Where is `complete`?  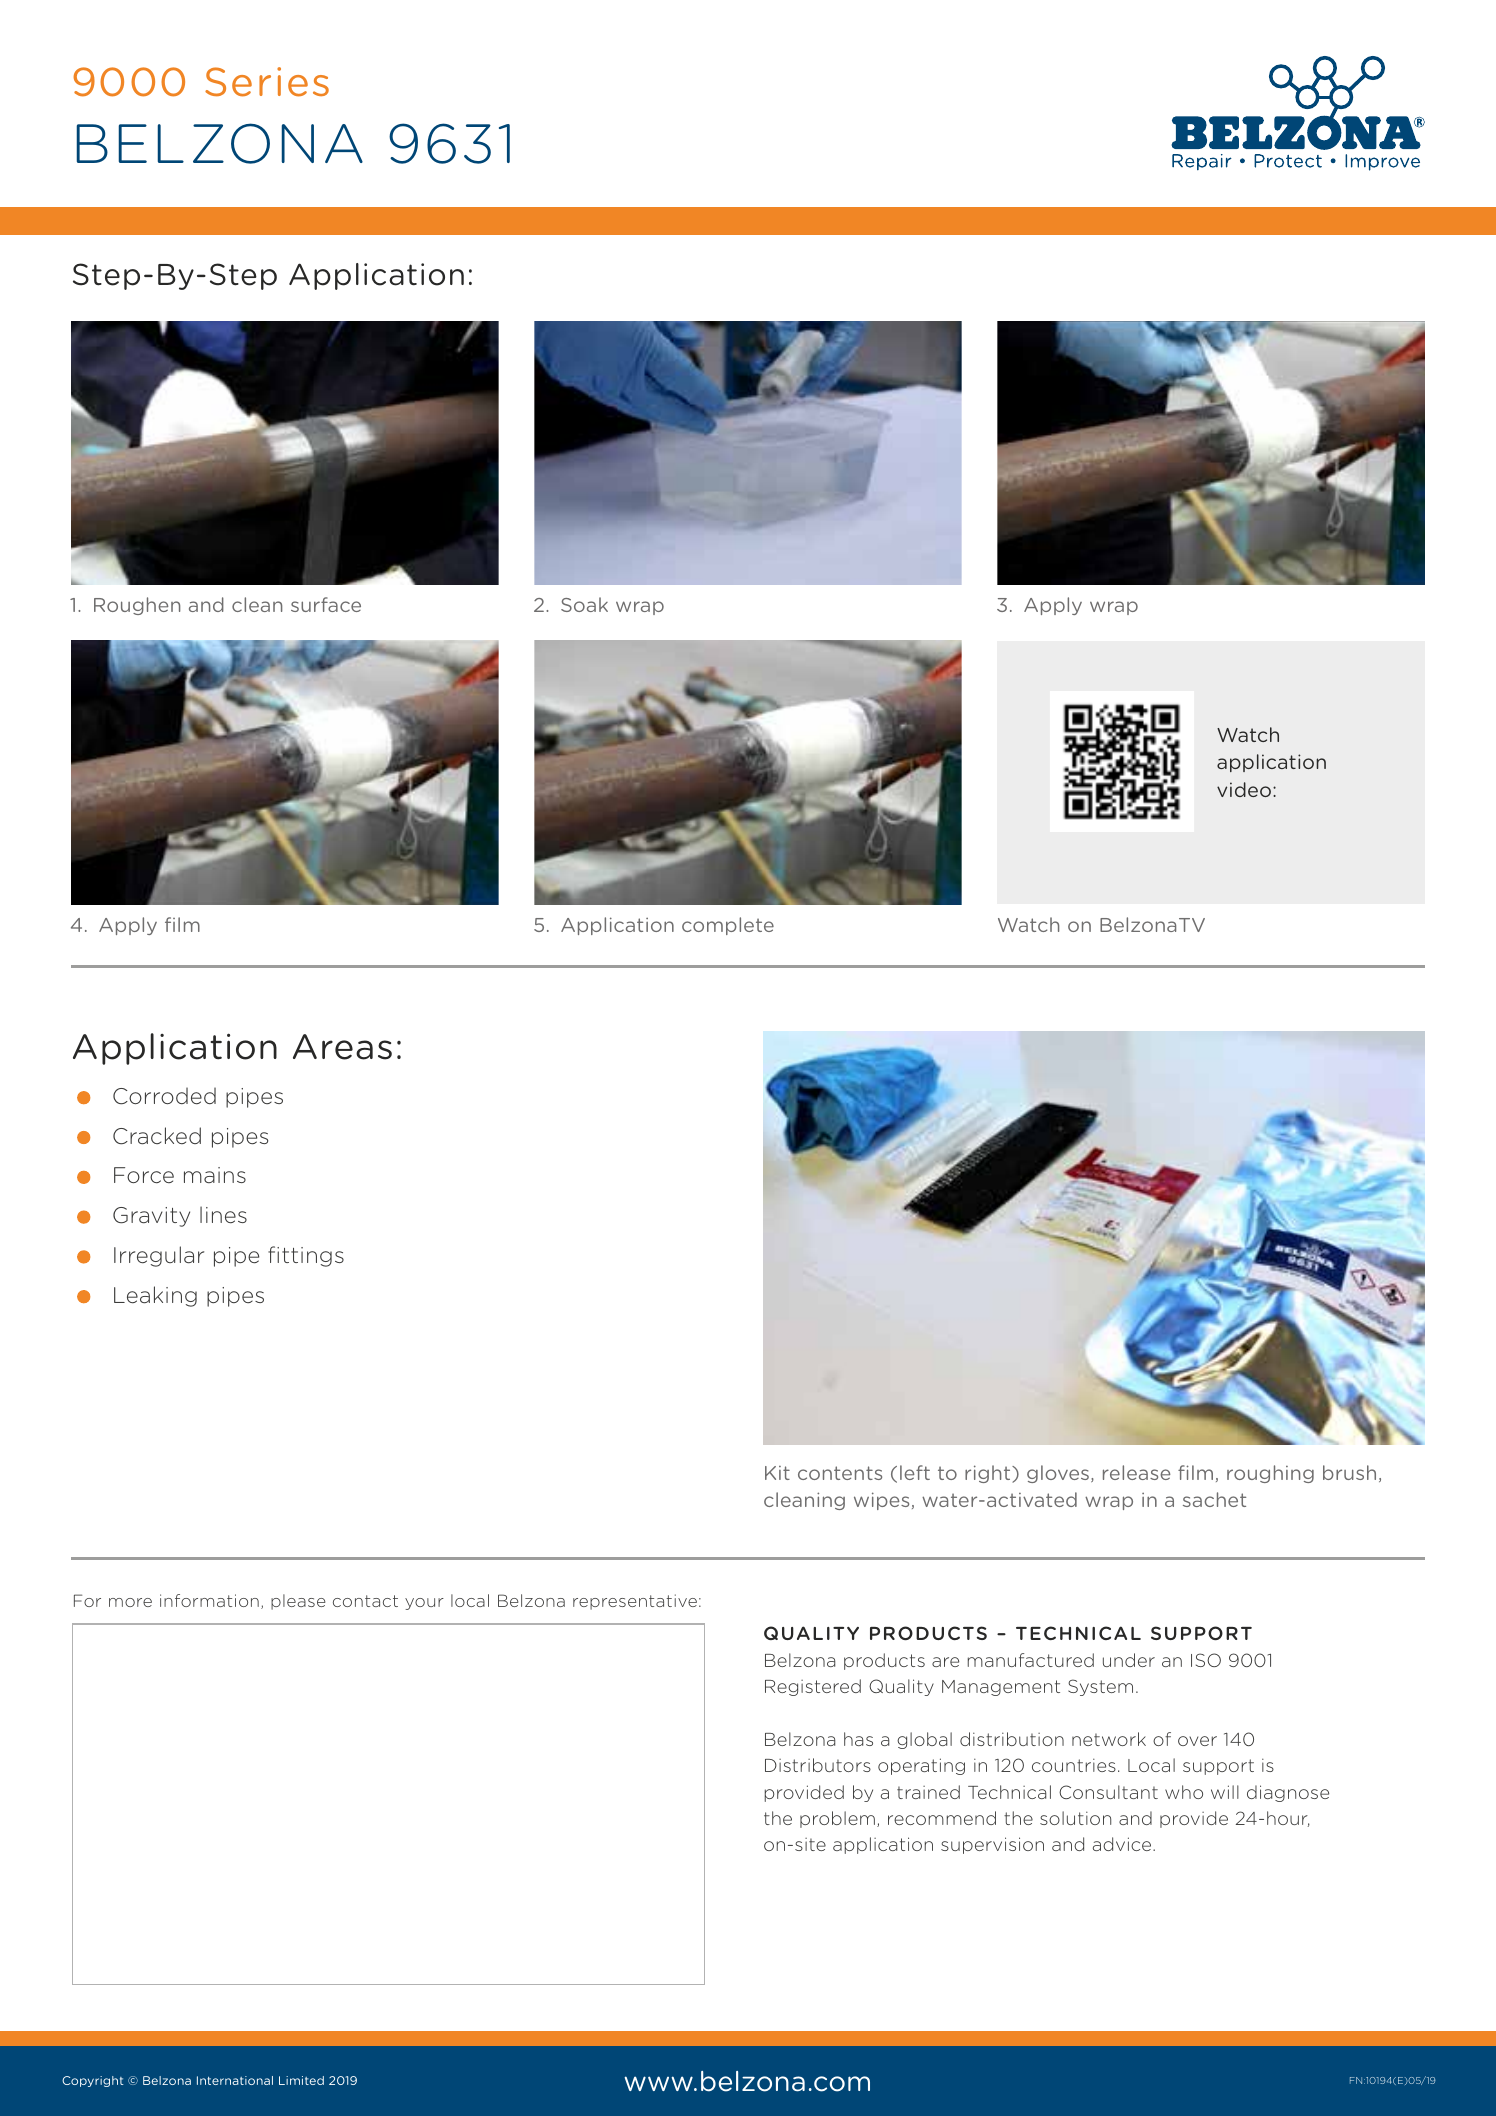
complete is located at coordinates (728, 926).
